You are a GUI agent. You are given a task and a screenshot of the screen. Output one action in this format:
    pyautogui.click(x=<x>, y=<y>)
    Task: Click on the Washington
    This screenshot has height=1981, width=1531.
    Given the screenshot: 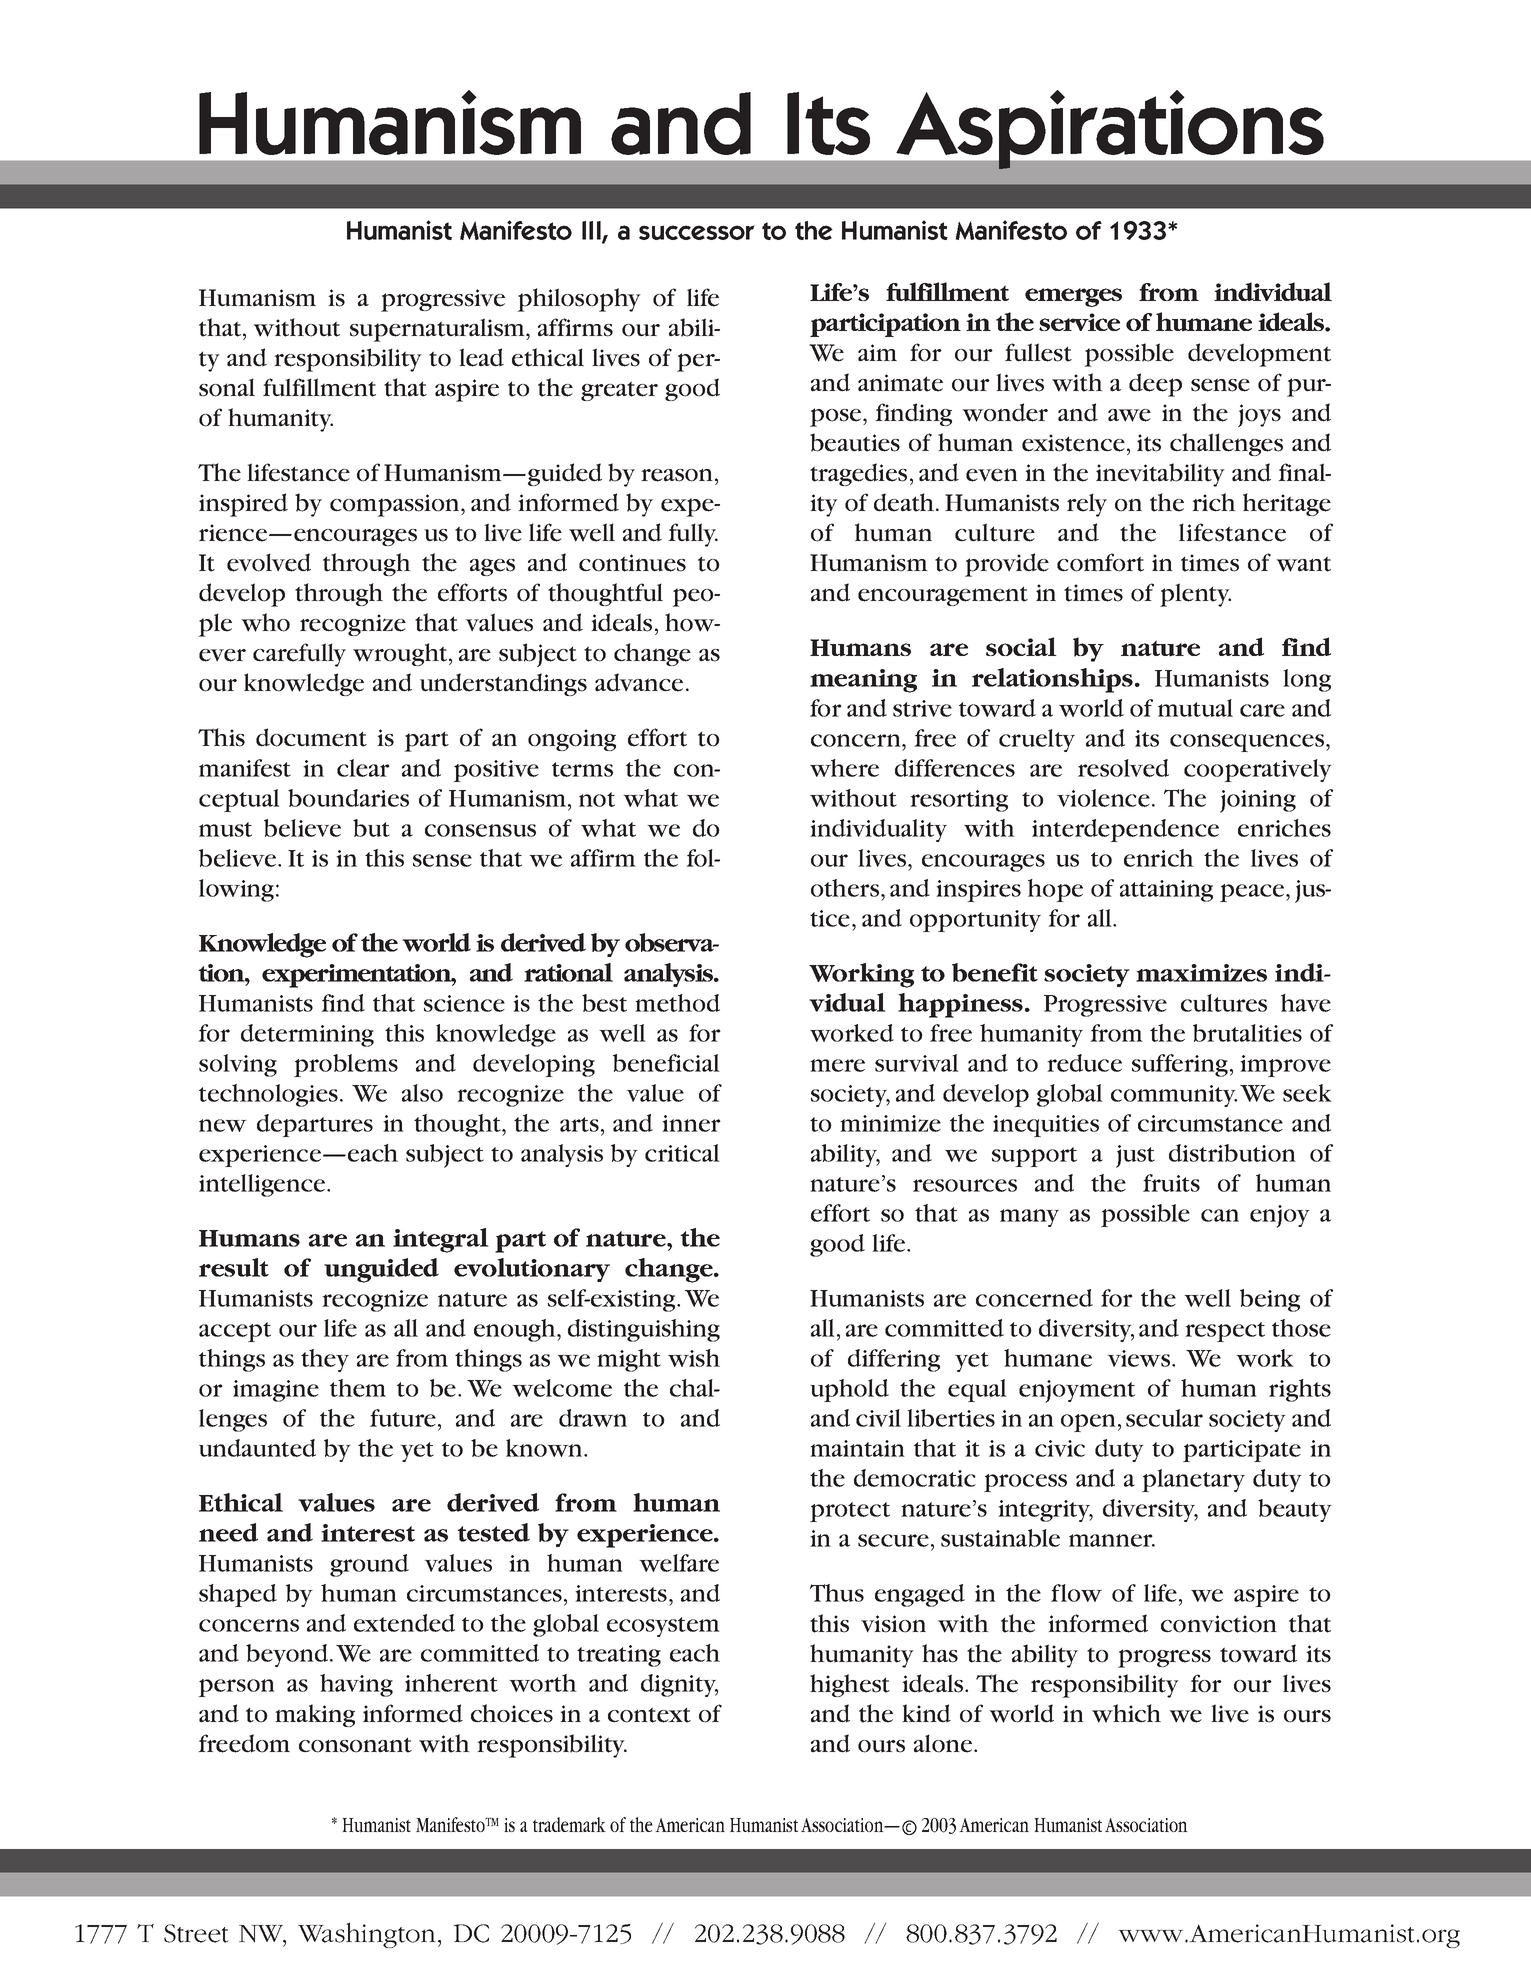 What is the action you would take?
    pyautogui.click(x=367, y=1935)
